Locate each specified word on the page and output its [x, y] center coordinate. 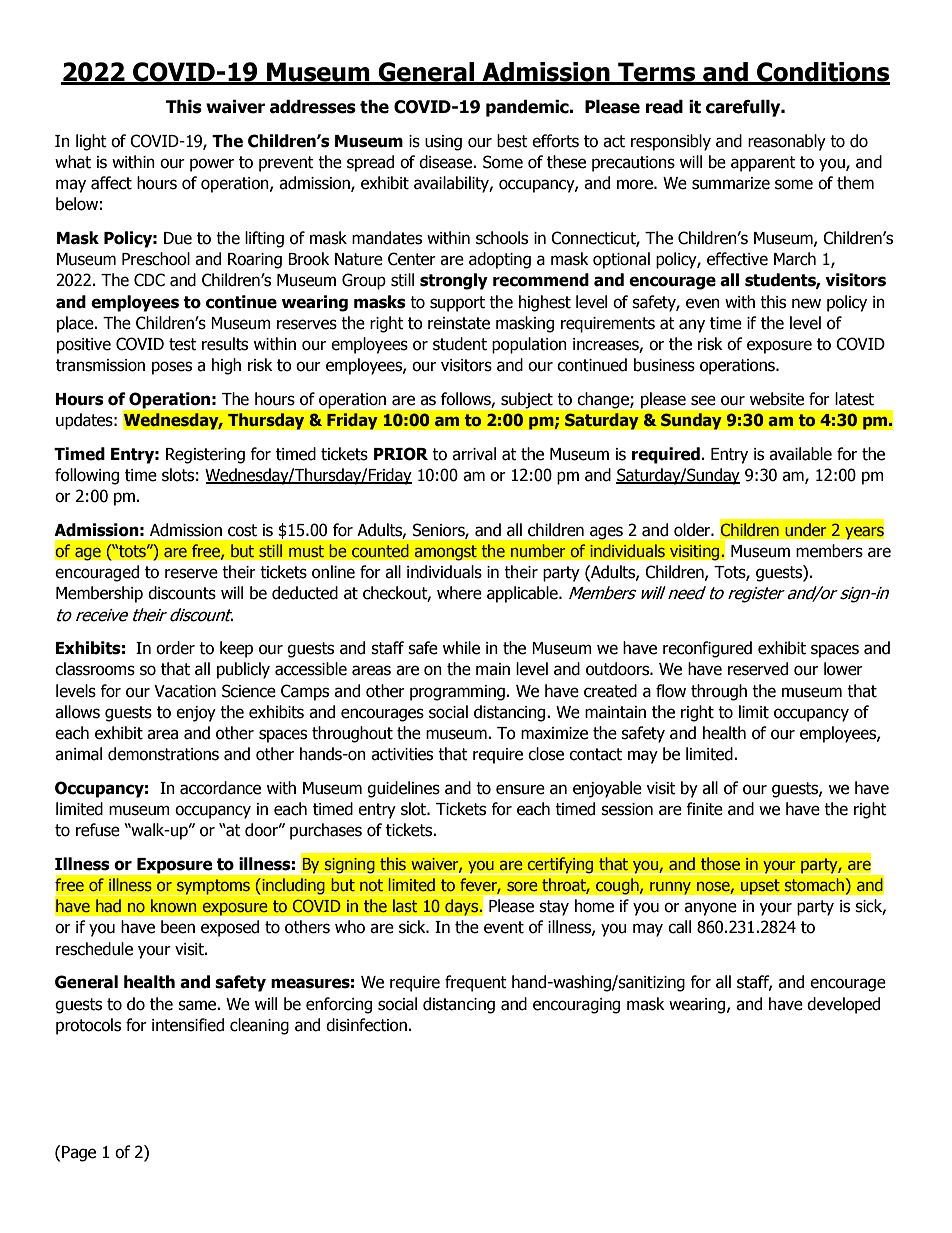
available [800, 454]
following [87, 476]
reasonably [787, 142]
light [91, 142]
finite [704, 809]
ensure [520, 789]
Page [79, 1154]
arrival [474, 454]
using [443, 143]
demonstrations [163, 754]
